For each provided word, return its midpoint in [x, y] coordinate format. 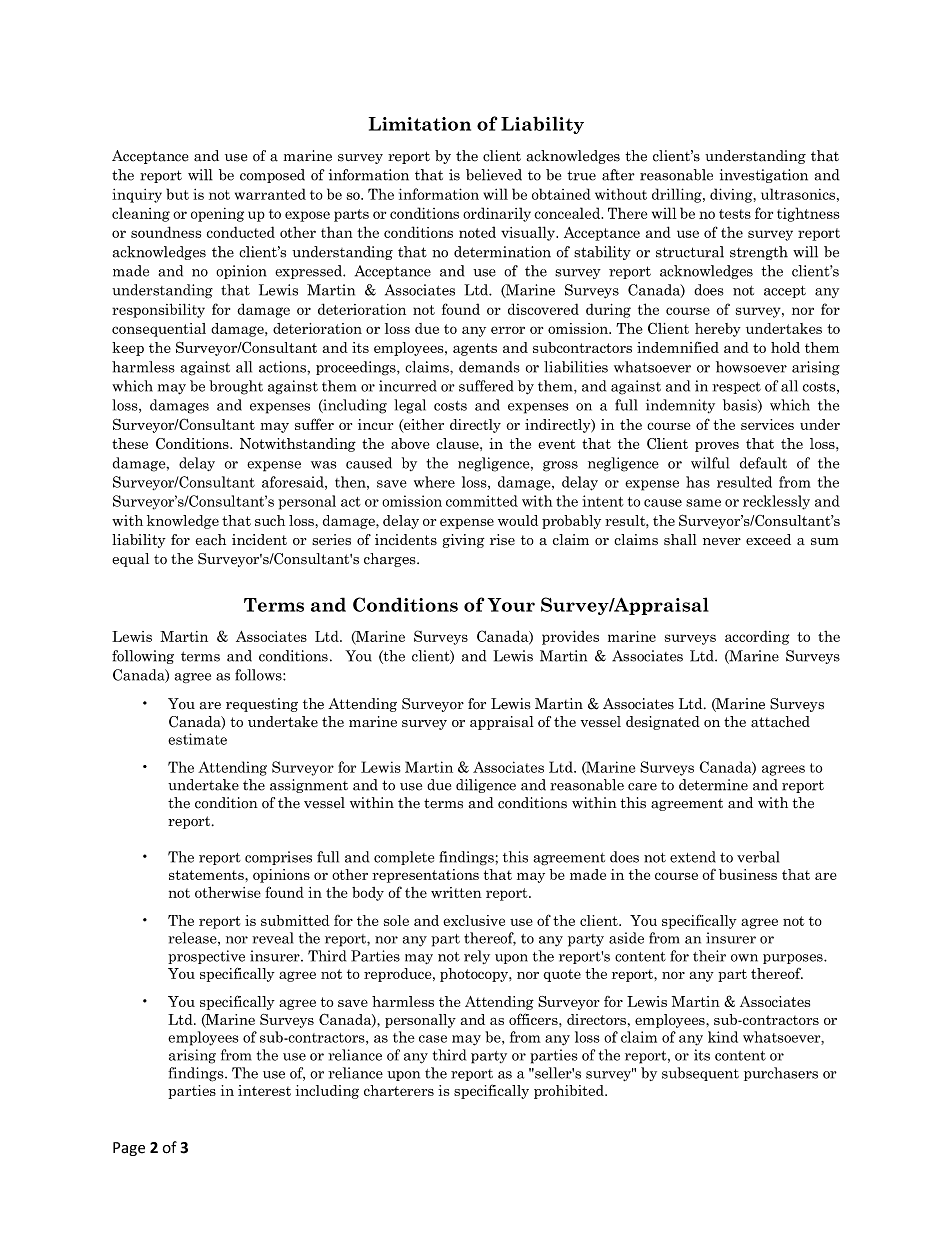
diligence [486, 786]
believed [494, 175]
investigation [764, 176]
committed [482, 501]
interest [264, 1090]
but [177, 194]
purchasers [781, 1074]
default [763, 463]
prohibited [570, 1092]
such [270, 520]
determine [713, 785]
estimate [197, 739]
